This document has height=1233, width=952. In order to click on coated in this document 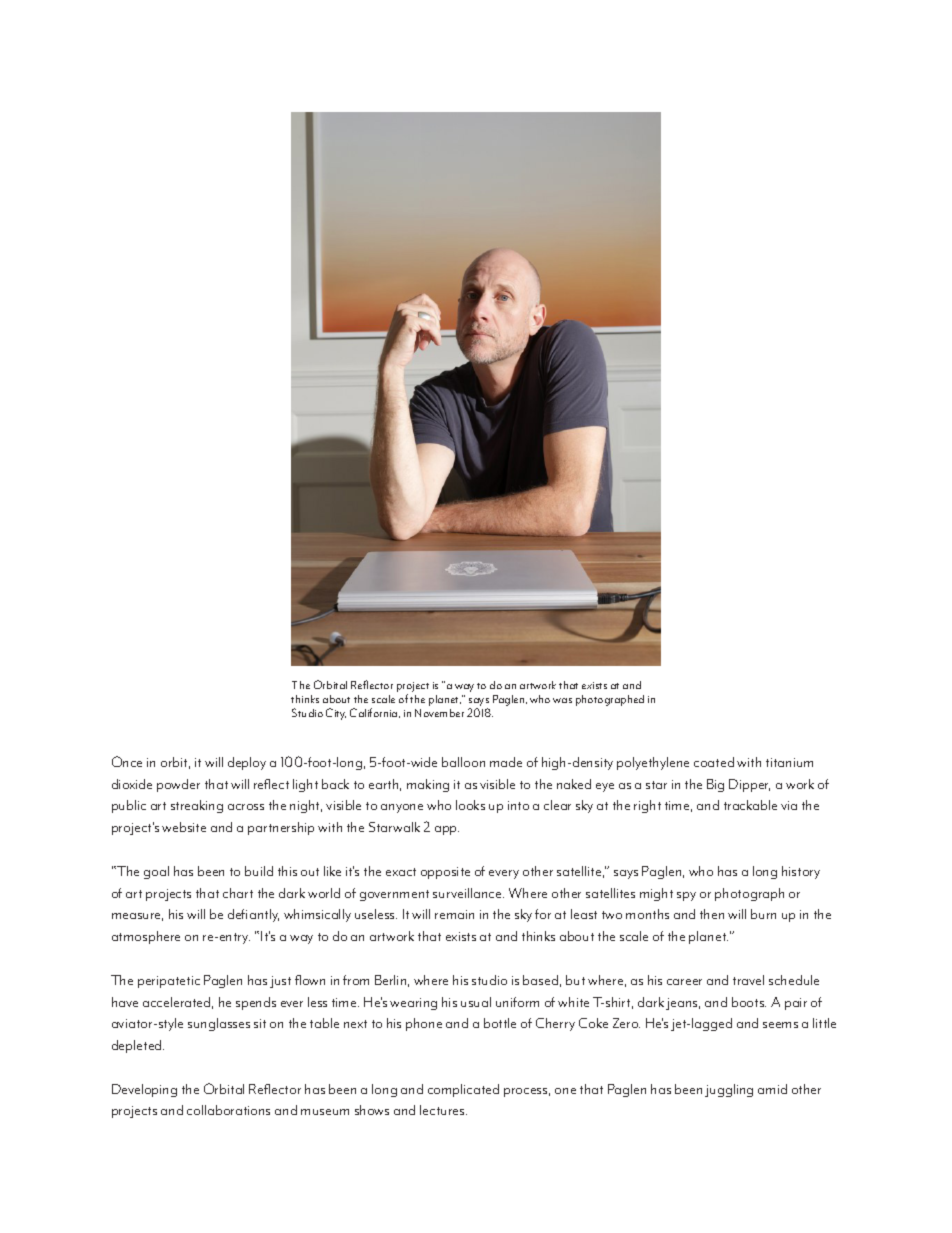, I will do `click(714, 762)`.
